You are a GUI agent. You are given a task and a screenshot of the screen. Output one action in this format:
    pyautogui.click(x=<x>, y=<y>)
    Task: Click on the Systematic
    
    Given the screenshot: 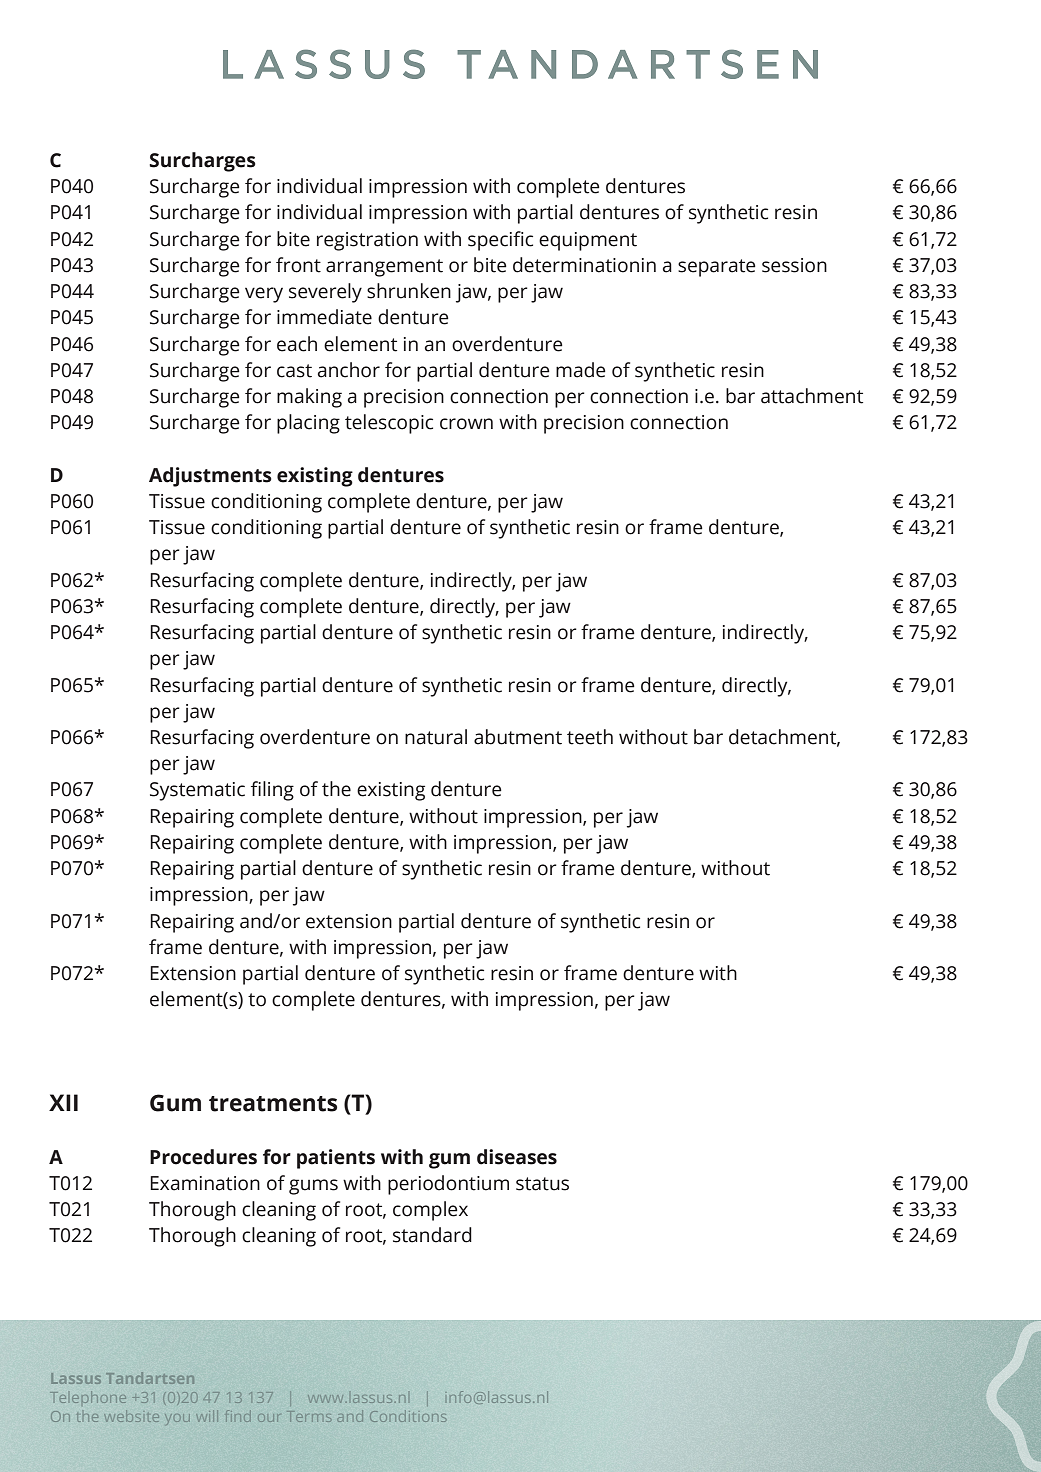 What is the action you would take?
    pyautogui.click(x=197, y=791)
